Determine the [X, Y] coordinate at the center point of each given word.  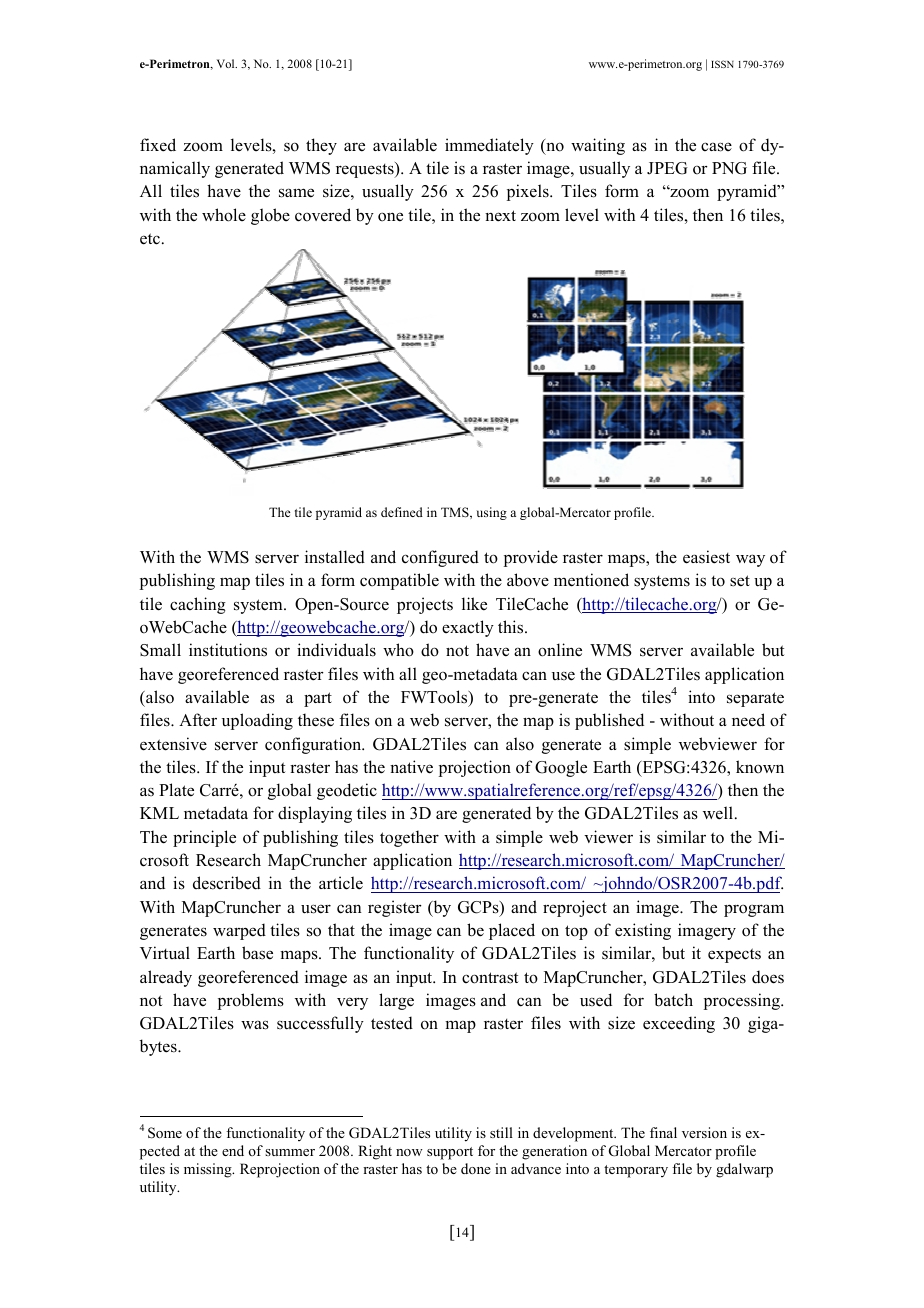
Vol [227, 63]
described [227, 883]
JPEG [667, 168]
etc [150, 239]
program [754, 910]
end [233, 1150]
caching [198, 605]
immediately [489, 146]
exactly [468, 628]
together [409, 838]
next [500, 216]
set [740, 581]
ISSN [722, 64]
